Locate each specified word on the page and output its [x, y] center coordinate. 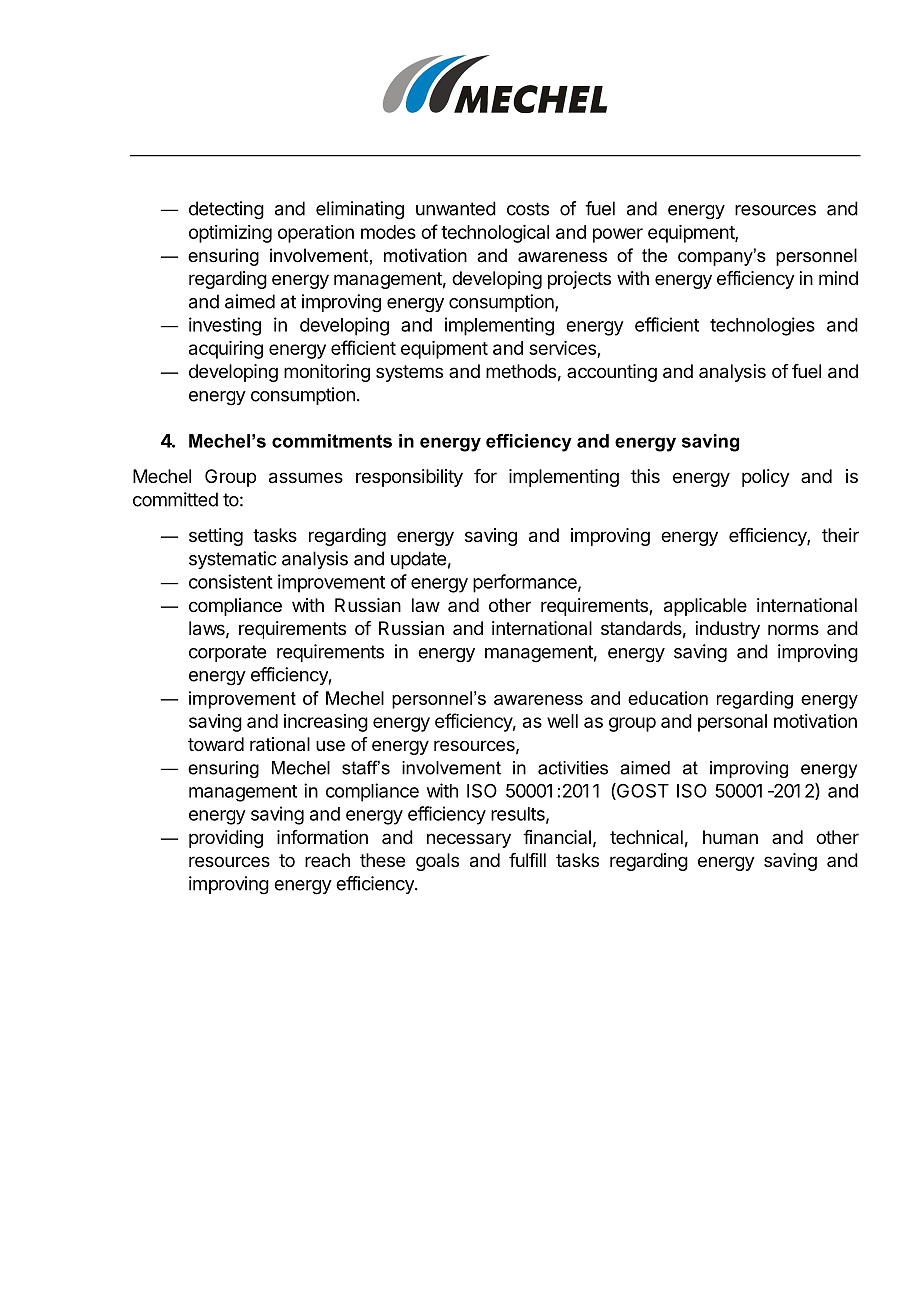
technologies [762, 326]
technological [495, 234]
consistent [231, 581]
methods [521, 371]
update [418, 560]
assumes [306, 478]
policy [766, 478]
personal [732, 723]
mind [838, 278]
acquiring [226, 350]
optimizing [230, 234]
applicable [705, 607]
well [562, 721]
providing [226, 839]
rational [280, 744]
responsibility [409, 478]
